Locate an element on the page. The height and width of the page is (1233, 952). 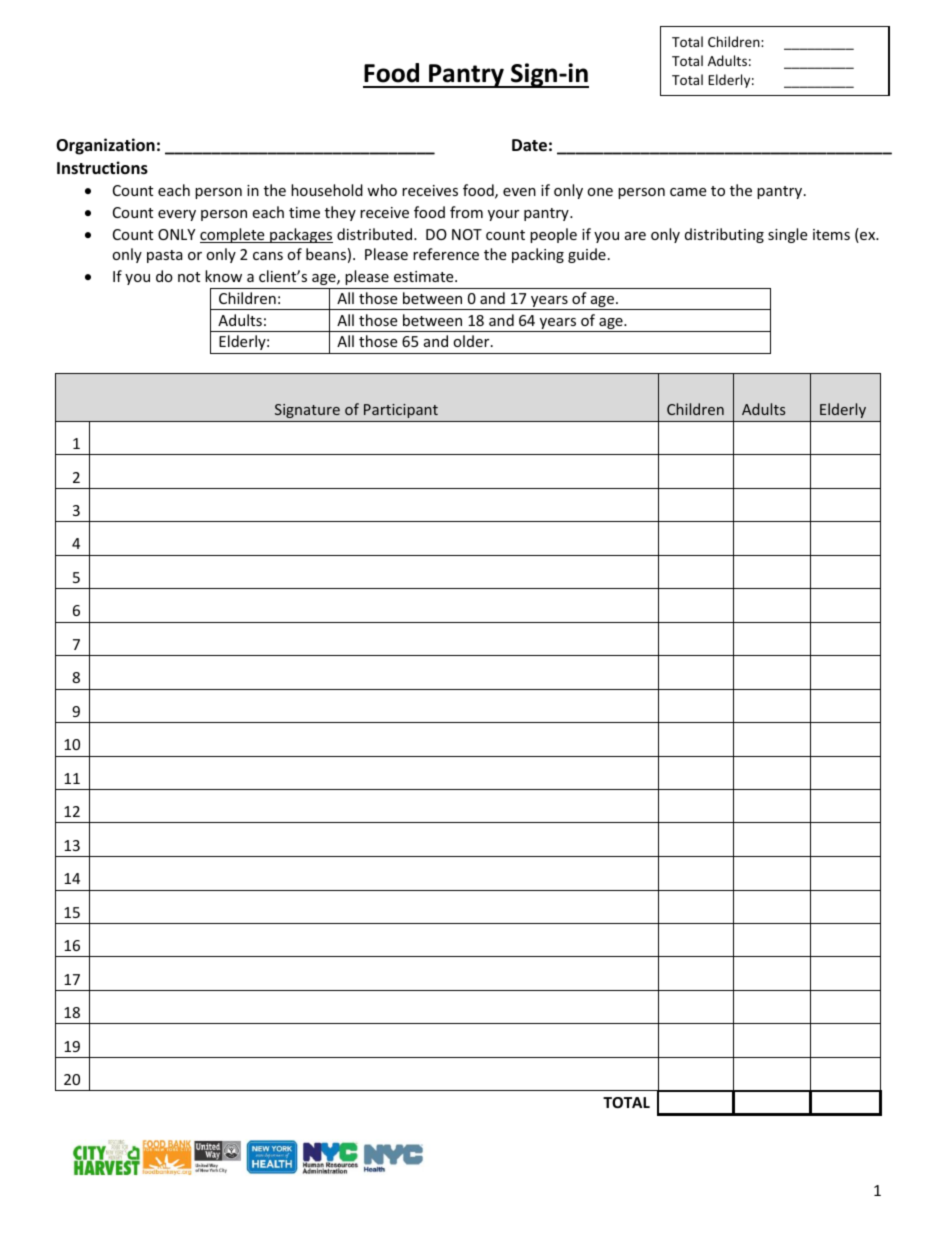
pasta is located at coordinates (165, 256).
